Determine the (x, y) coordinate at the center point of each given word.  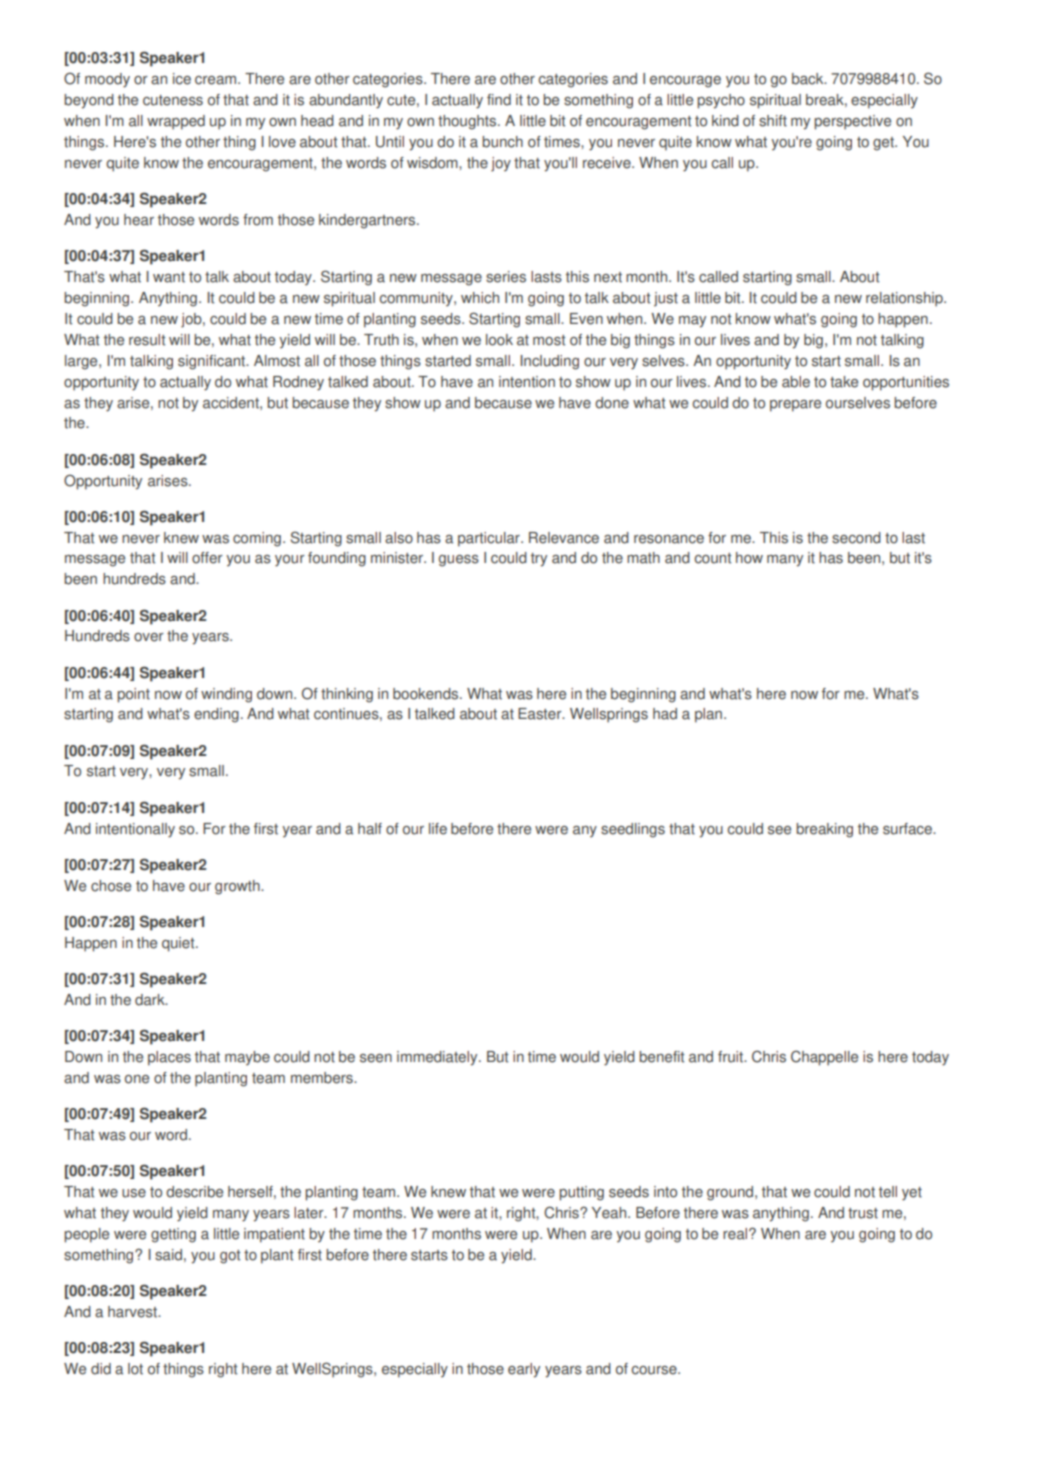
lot (135, 1369)
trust (863, 1213)
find (499, 100)
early (524, 1370)
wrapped (176, 122)
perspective (852, 122)
